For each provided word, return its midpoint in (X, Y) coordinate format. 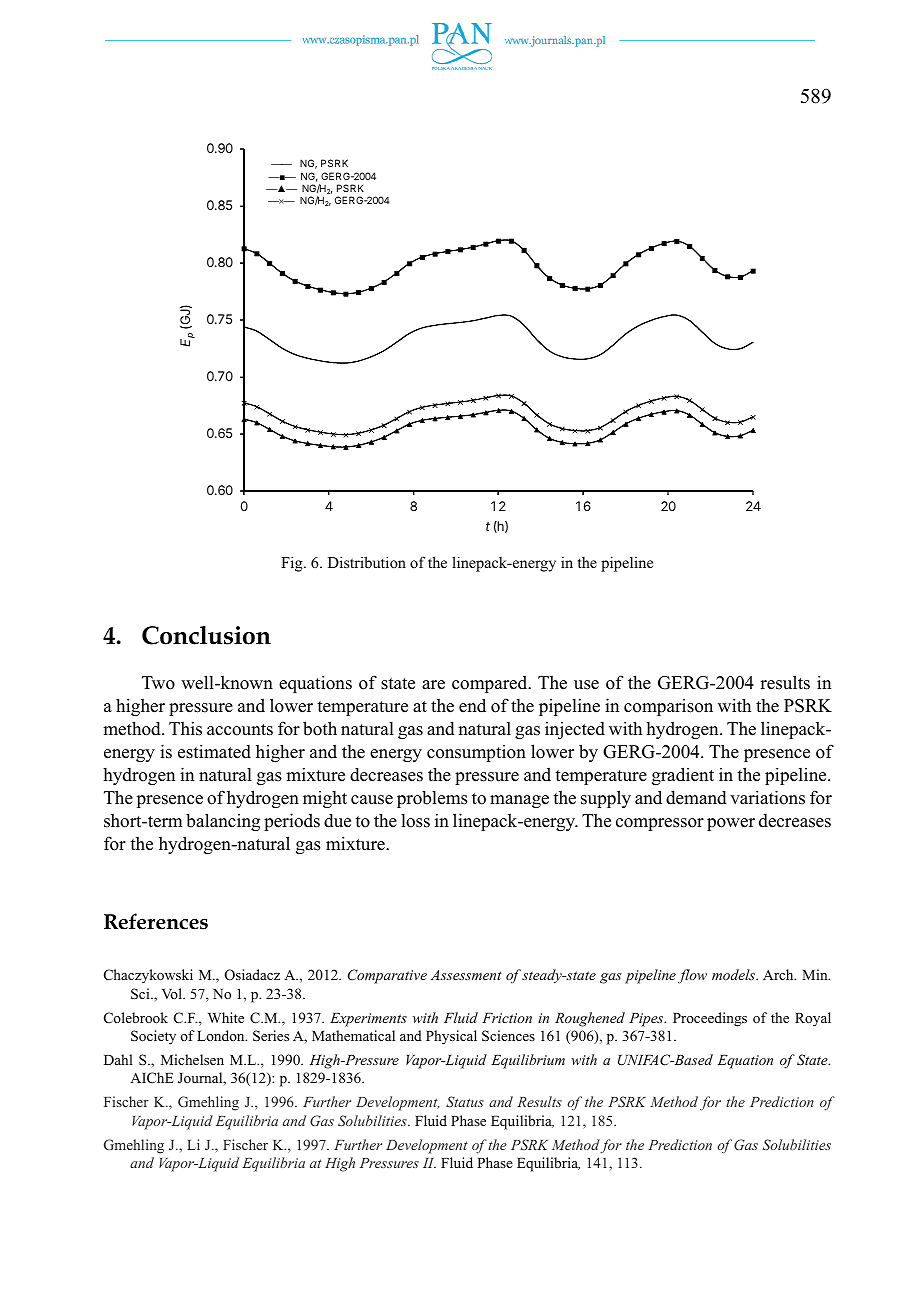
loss (415, 821)
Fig (293, 564)
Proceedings (710, 1019)
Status (465, 1101)
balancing (223, 822)
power (731, 824)
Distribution (367, 562)
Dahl (118, 1059)
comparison (668, 707)
